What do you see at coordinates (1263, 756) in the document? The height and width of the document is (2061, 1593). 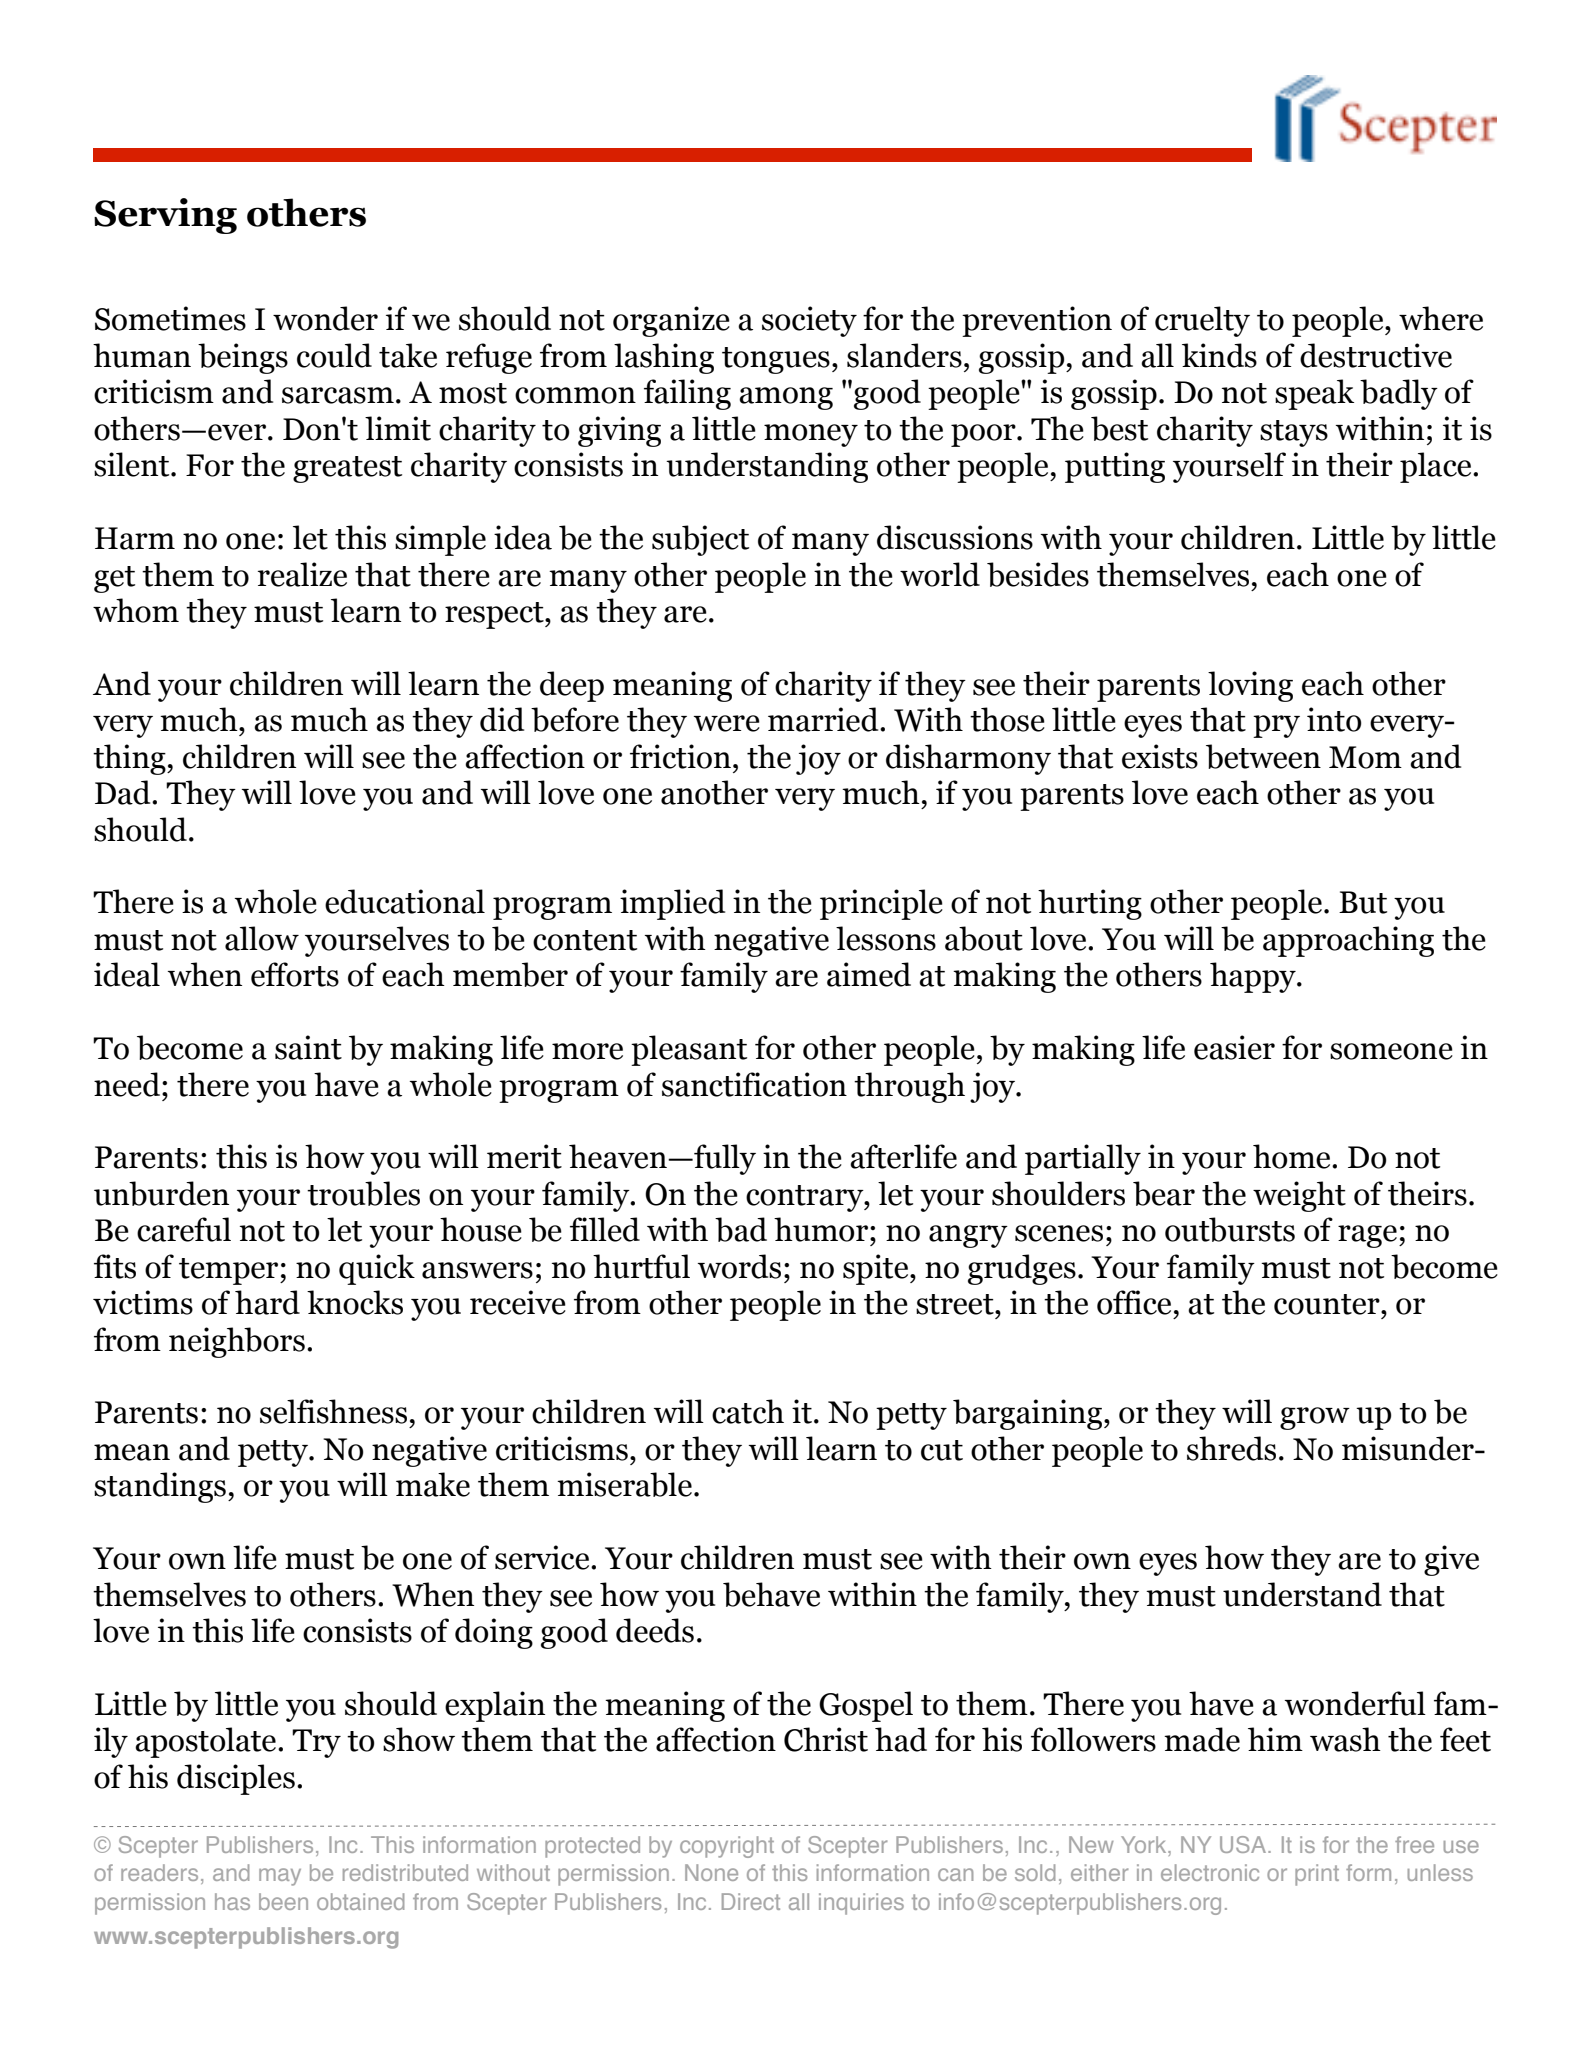 I see `between` at bounding box center [1263, 756].
